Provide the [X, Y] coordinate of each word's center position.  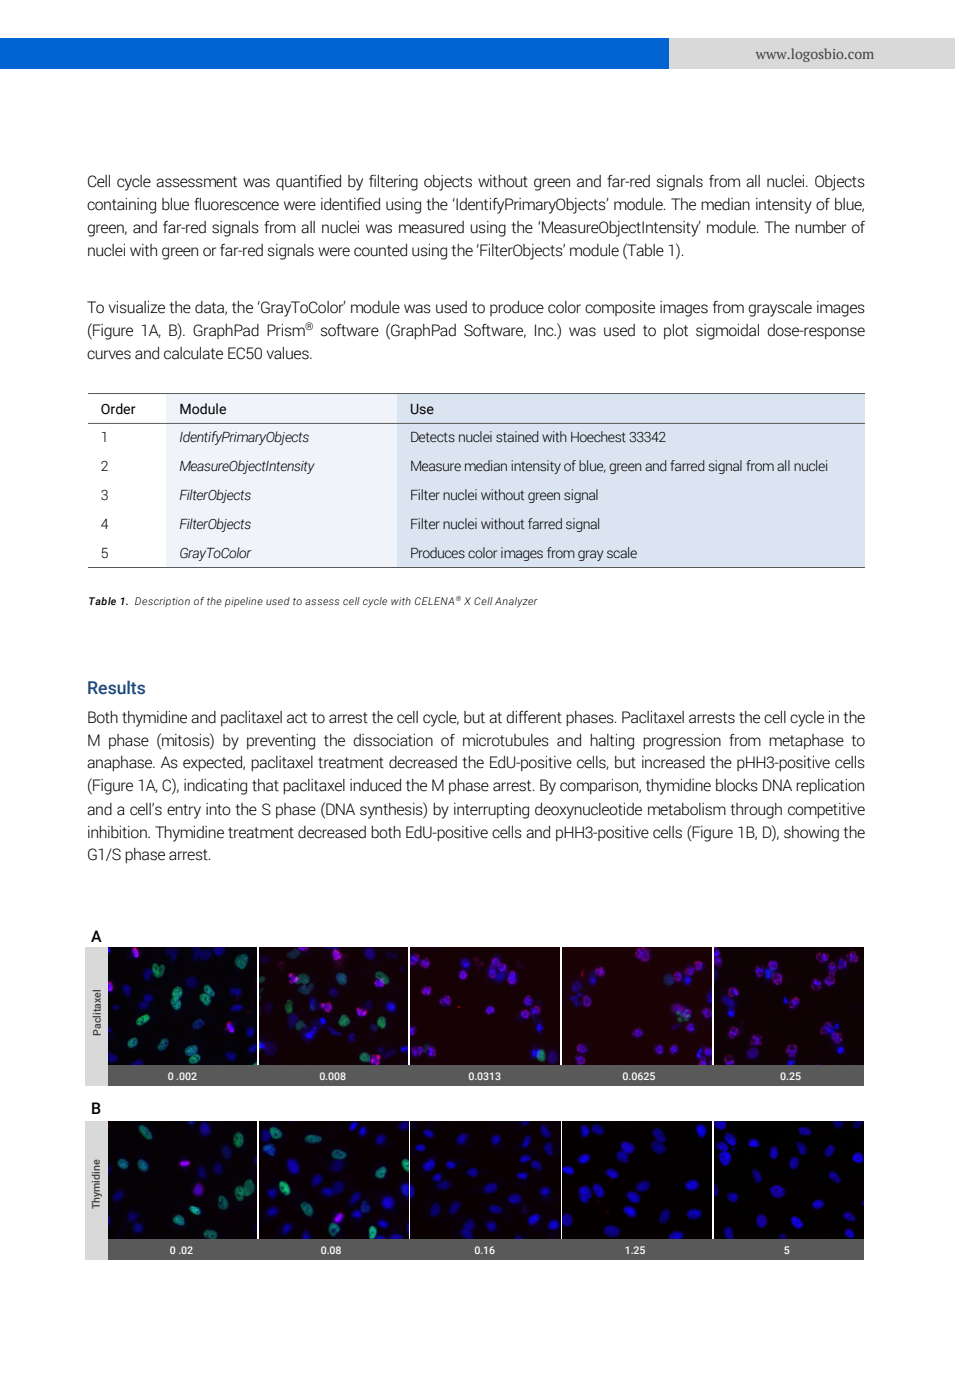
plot [676, 331]
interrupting [491, 811]
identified [350, 204]
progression [682, 742]
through [756, 811]
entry [184, 811]
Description [162, 602]
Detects [433, 437]
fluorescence [236, 204]
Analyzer [516, 602]
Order [118, 409]
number [820, 227]
